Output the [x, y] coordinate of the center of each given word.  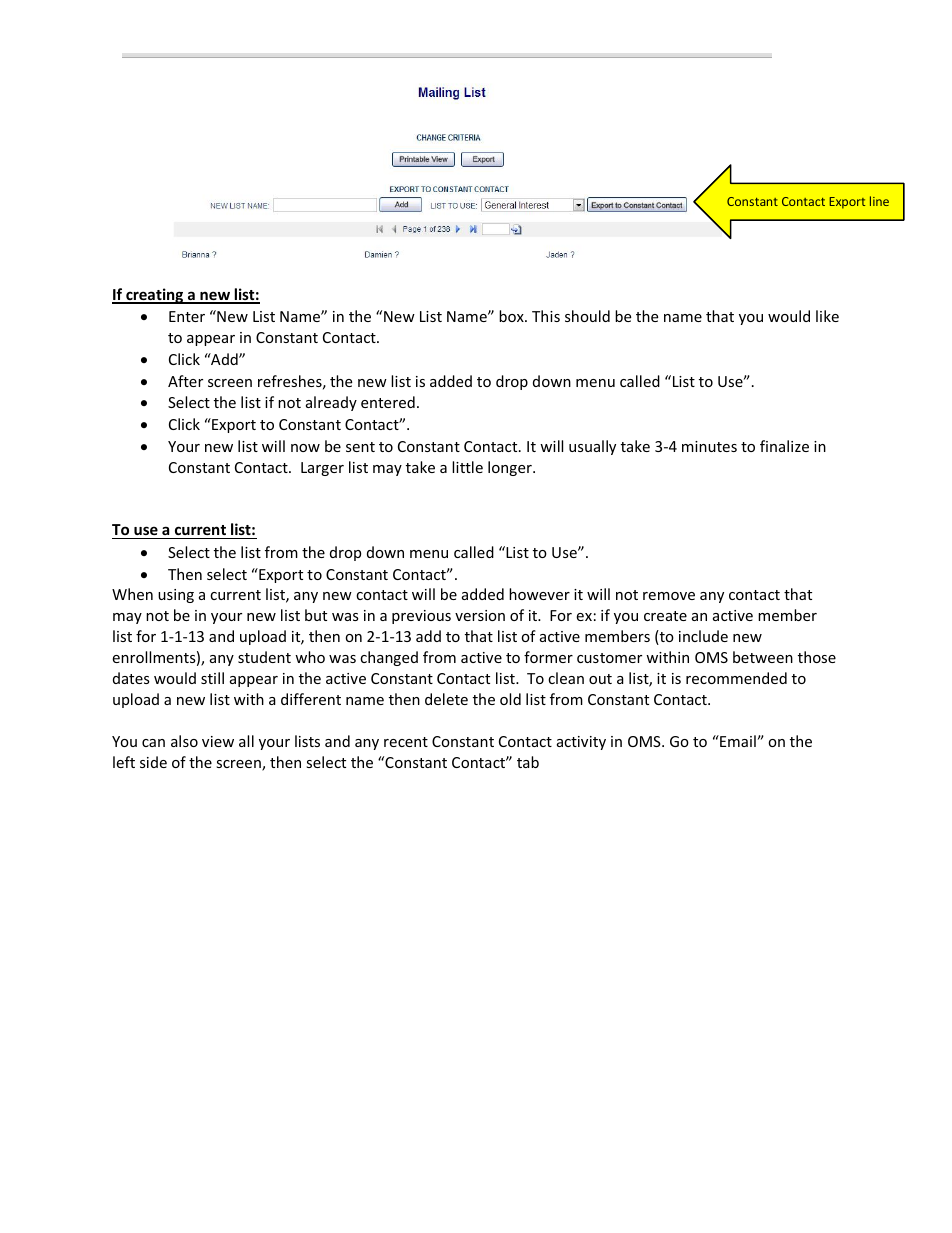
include [703, 636]
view [218, 741]
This [546, 316]
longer [511, 468]
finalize [784, 446]
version [480, 615]
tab [528, 762]
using [176, 596]
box [512, 316]
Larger [322, 469]
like [827, 316]
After [185, 381]
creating [155, 296]
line [879, 201]
